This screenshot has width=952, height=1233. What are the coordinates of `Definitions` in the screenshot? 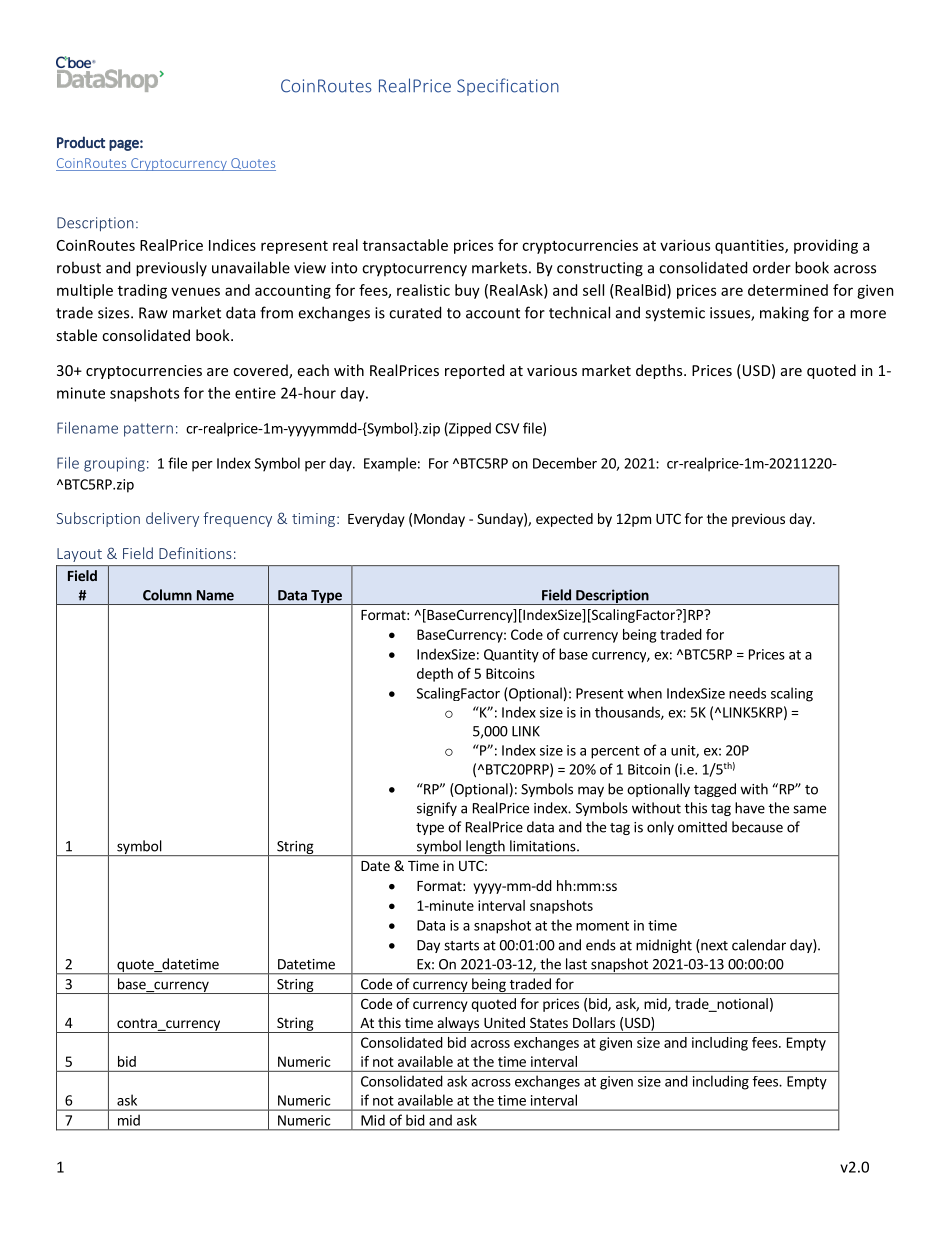 It's located at (195, 553).
